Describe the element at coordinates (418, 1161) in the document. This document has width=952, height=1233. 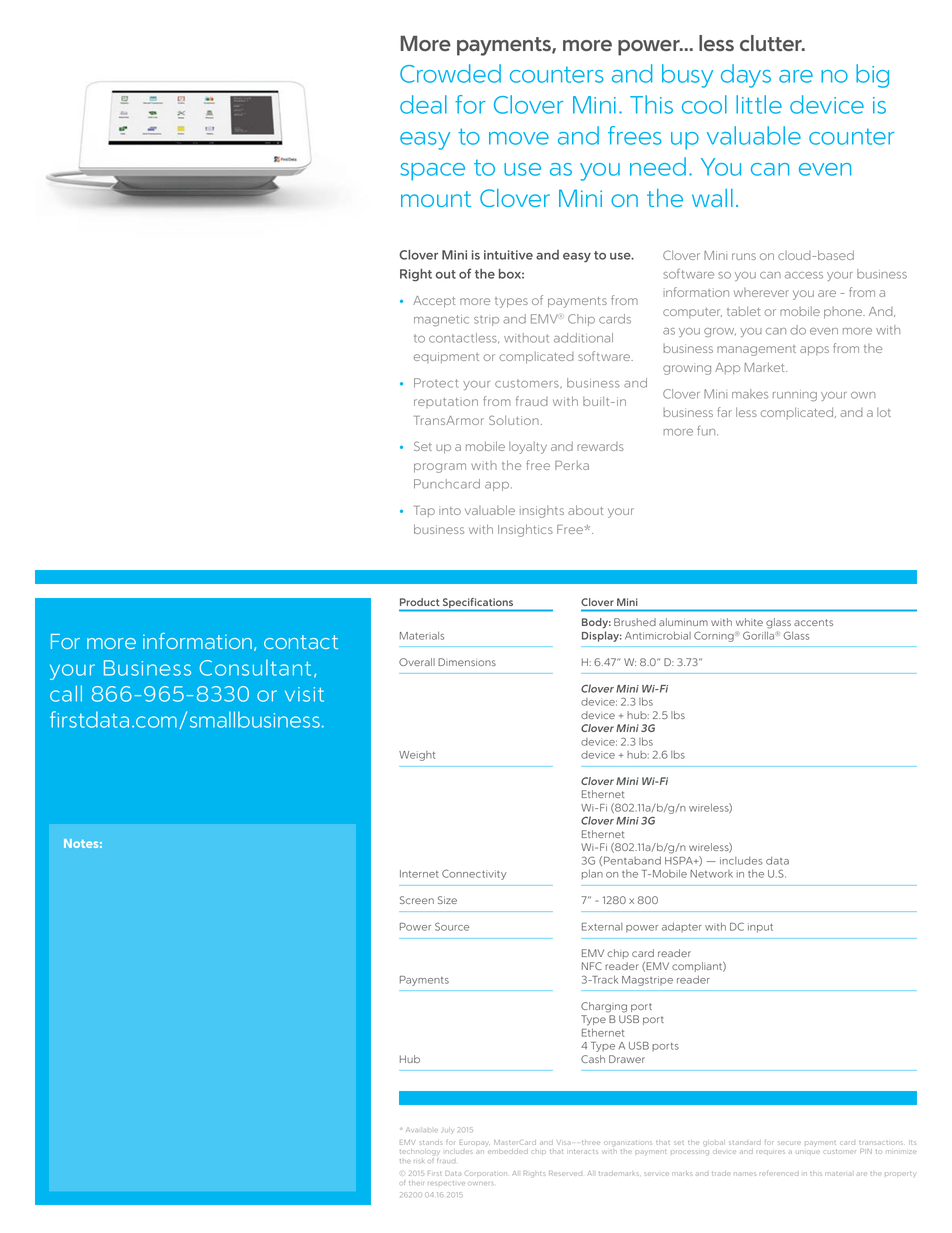
I see `risk` at that location.
